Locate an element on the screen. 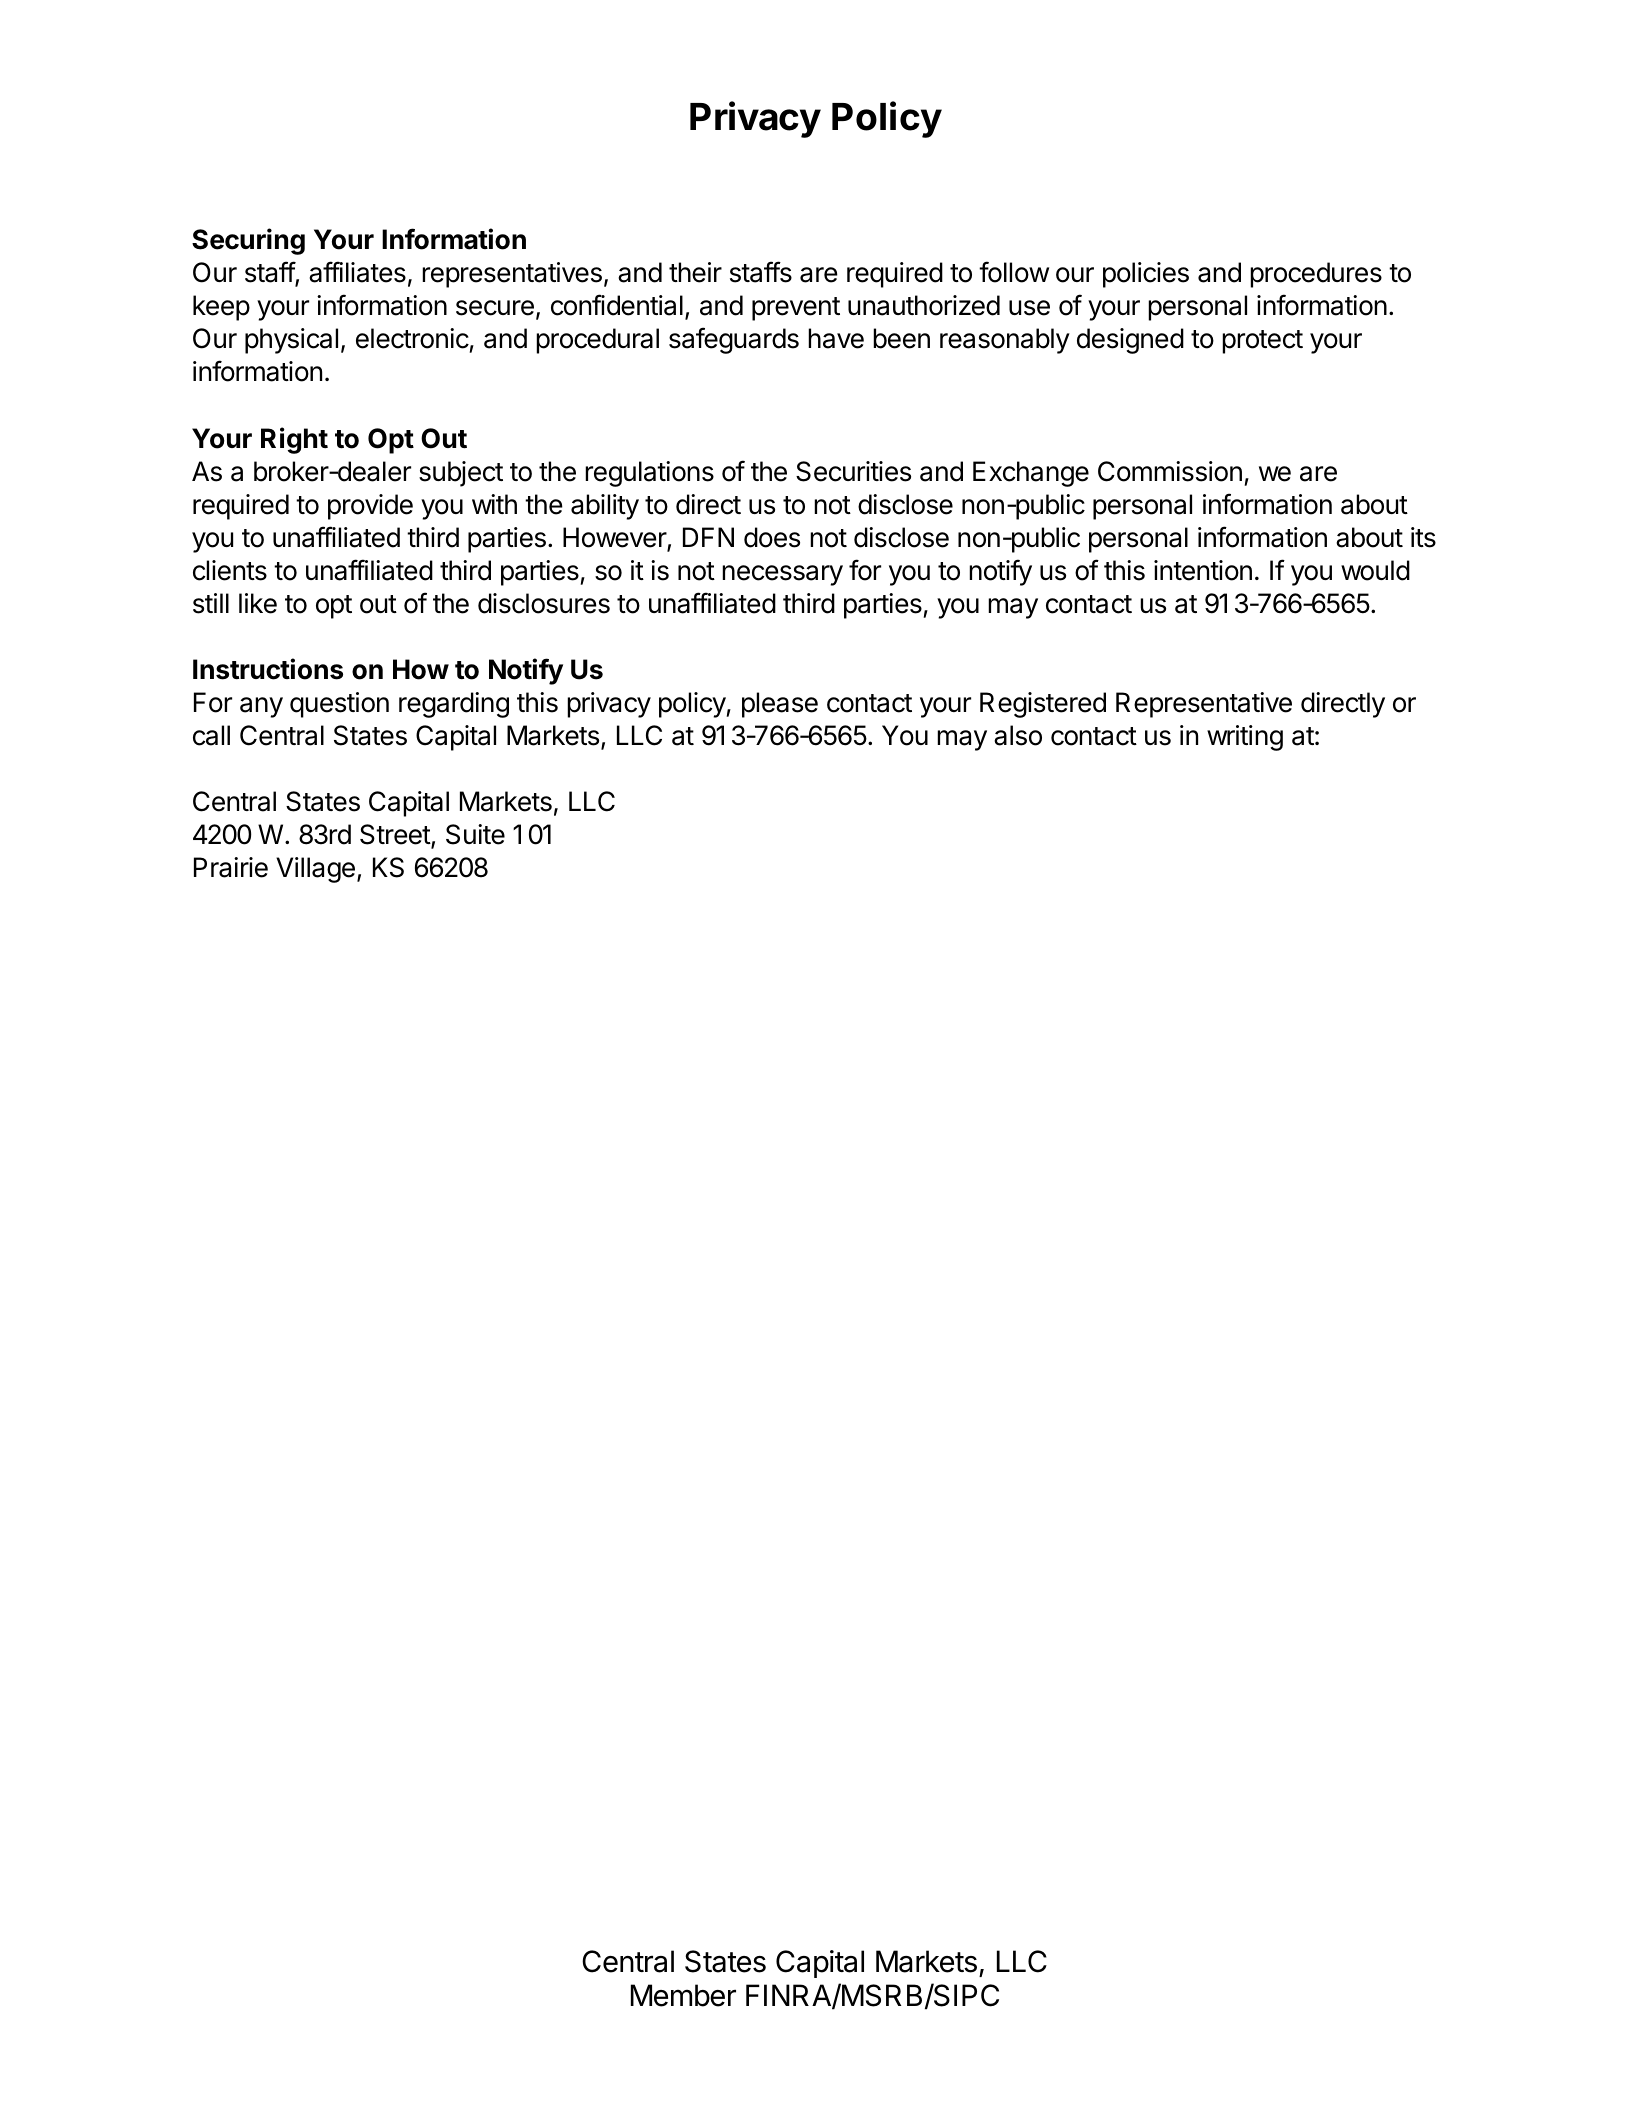 The width and height of the screenshot is (1629, 2108). Village is located at coordinates (315, 870).
